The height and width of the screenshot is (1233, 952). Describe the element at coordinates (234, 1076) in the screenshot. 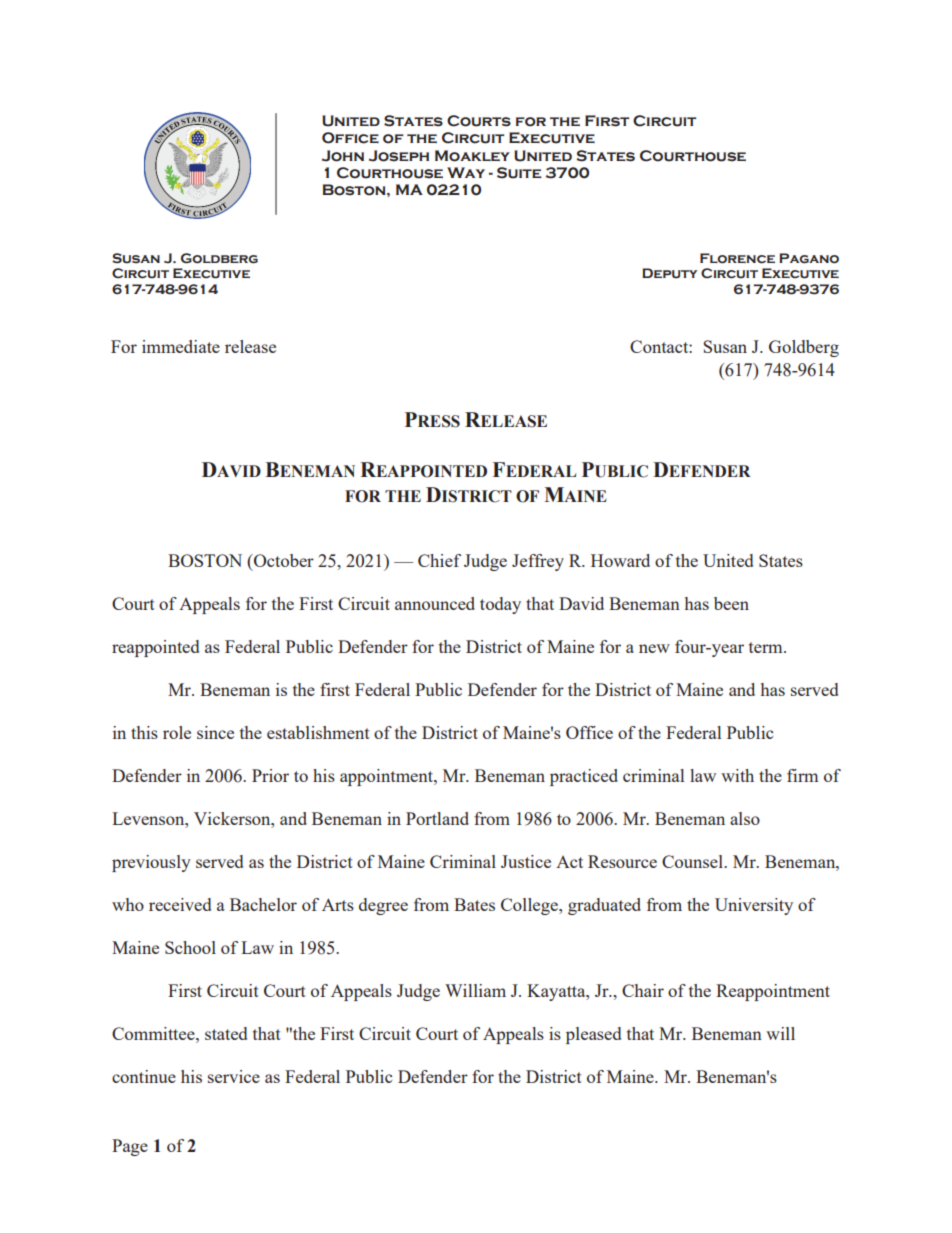

I see `service` at that location.
